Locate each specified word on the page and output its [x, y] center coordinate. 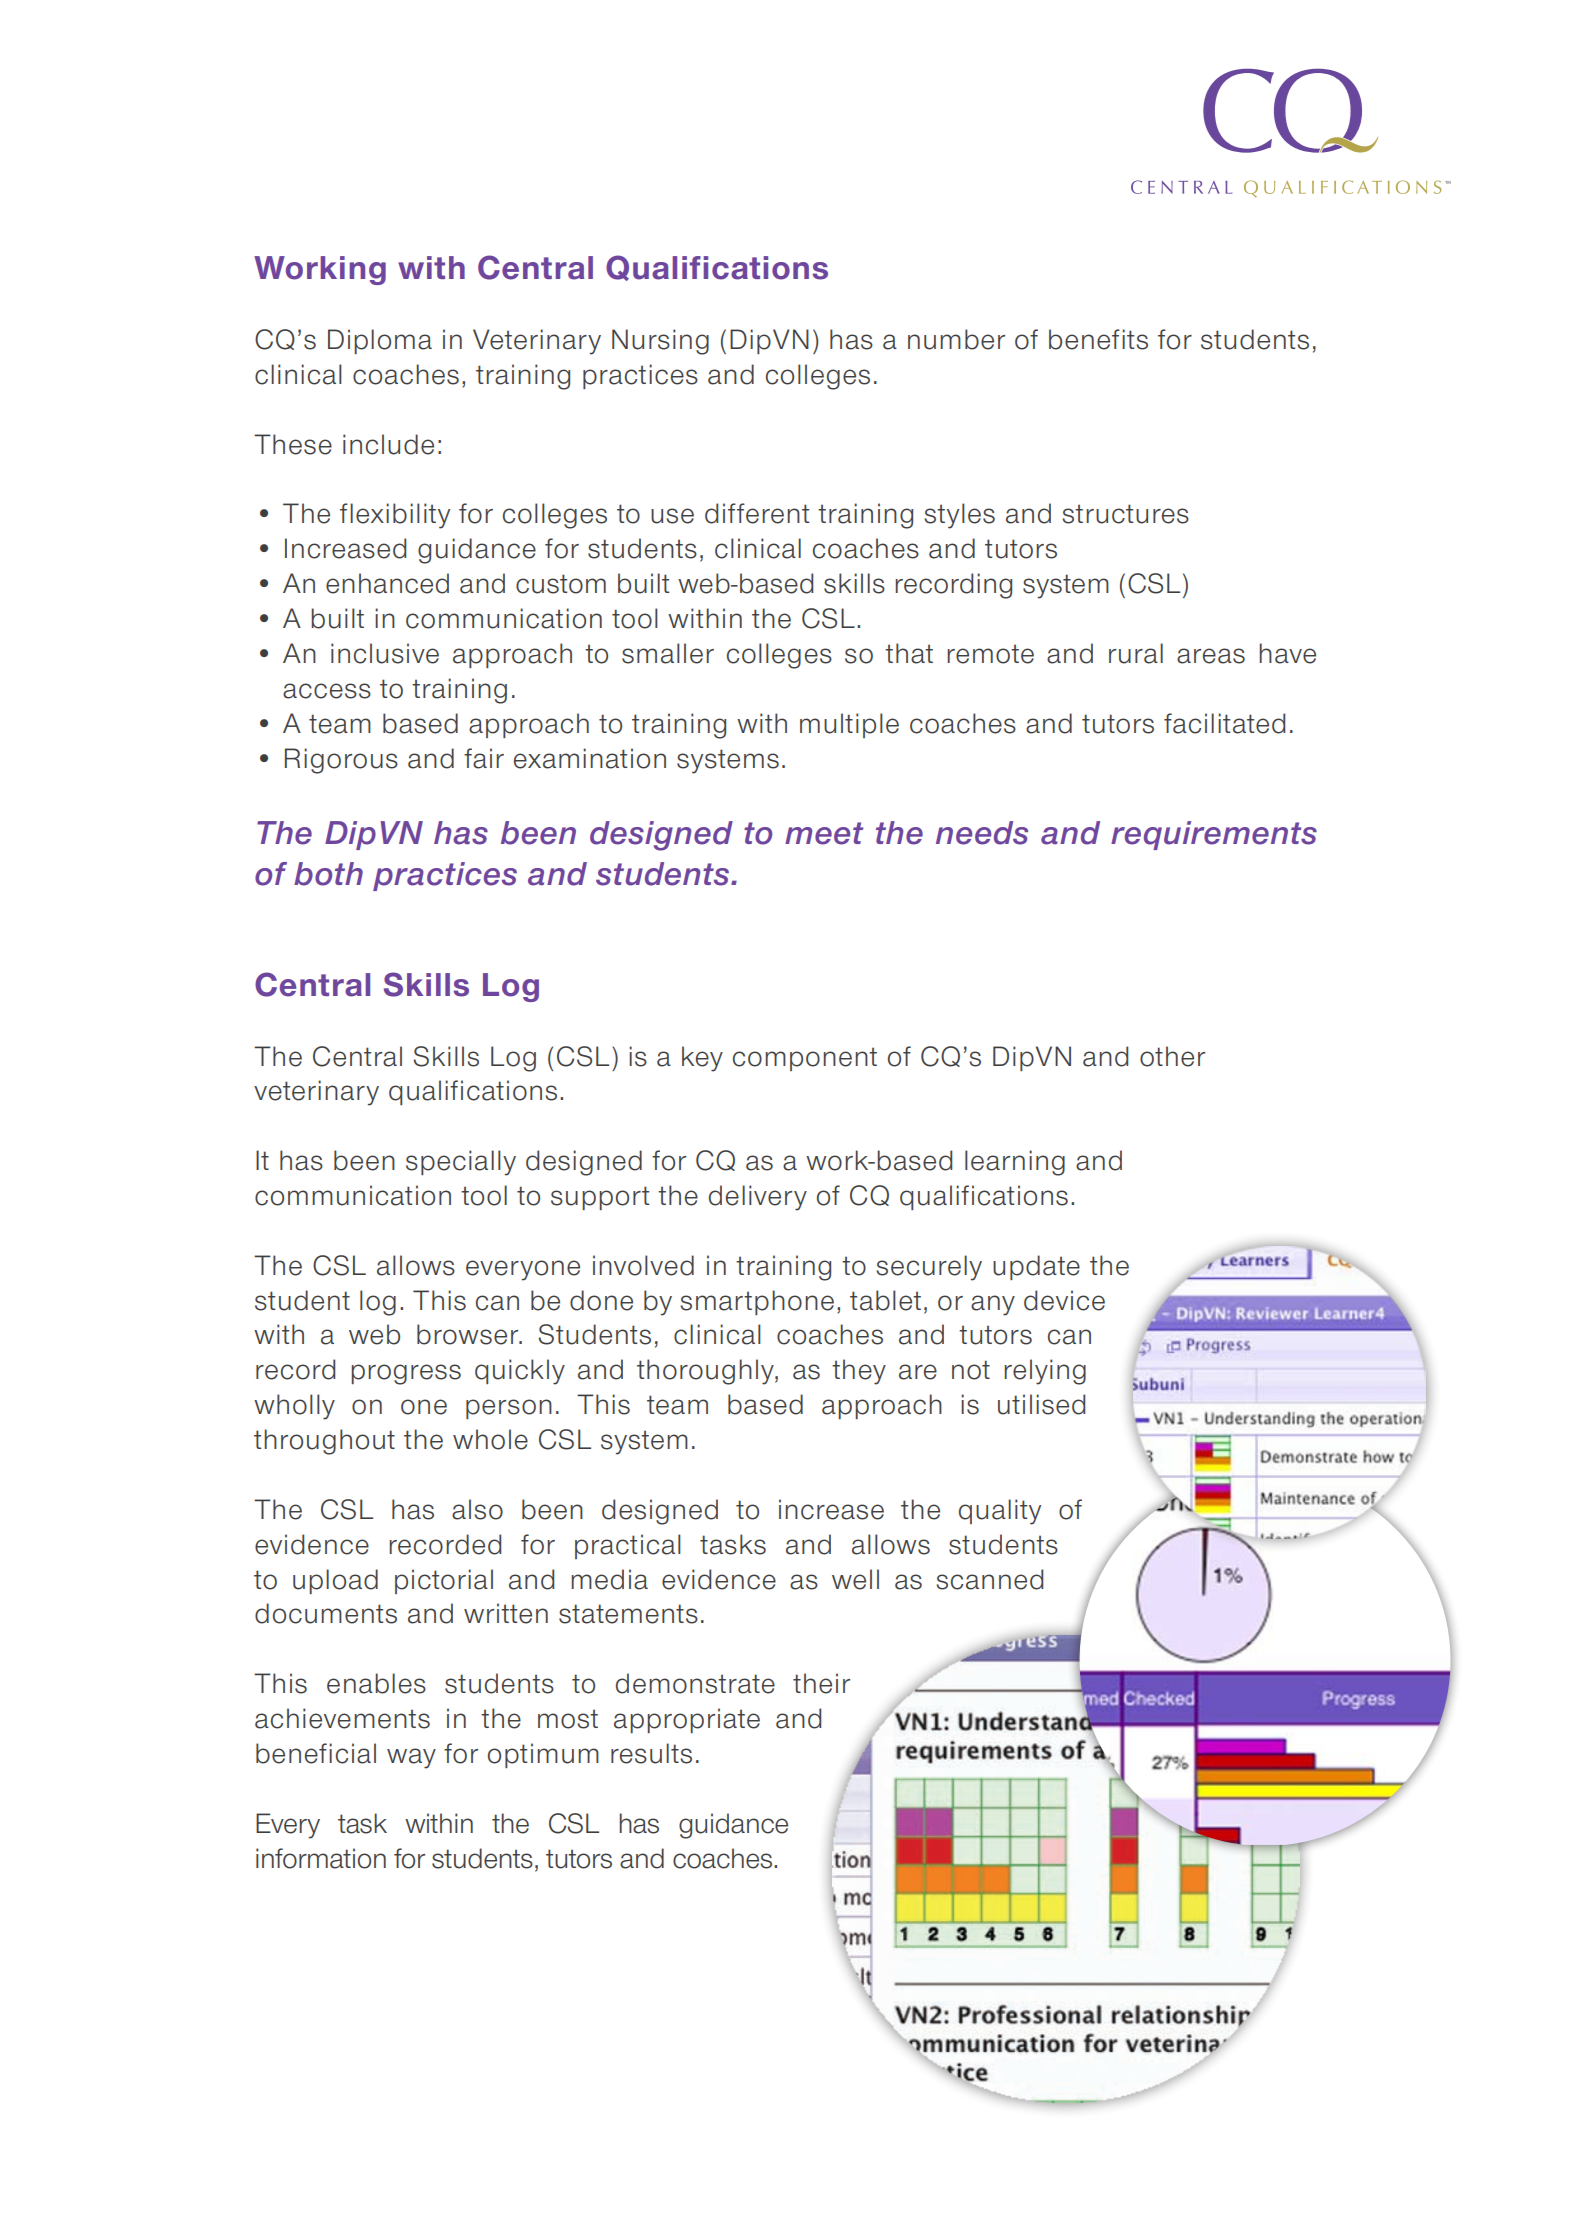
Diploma [380, 341]
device [1064, 1300]
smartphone [757, 1302]
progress [406, 1374]
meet [824, 833]
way [411, 1758]
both [328, 874]
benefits [1098, 339]
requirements [1214, 835]
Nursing [660, 342]
